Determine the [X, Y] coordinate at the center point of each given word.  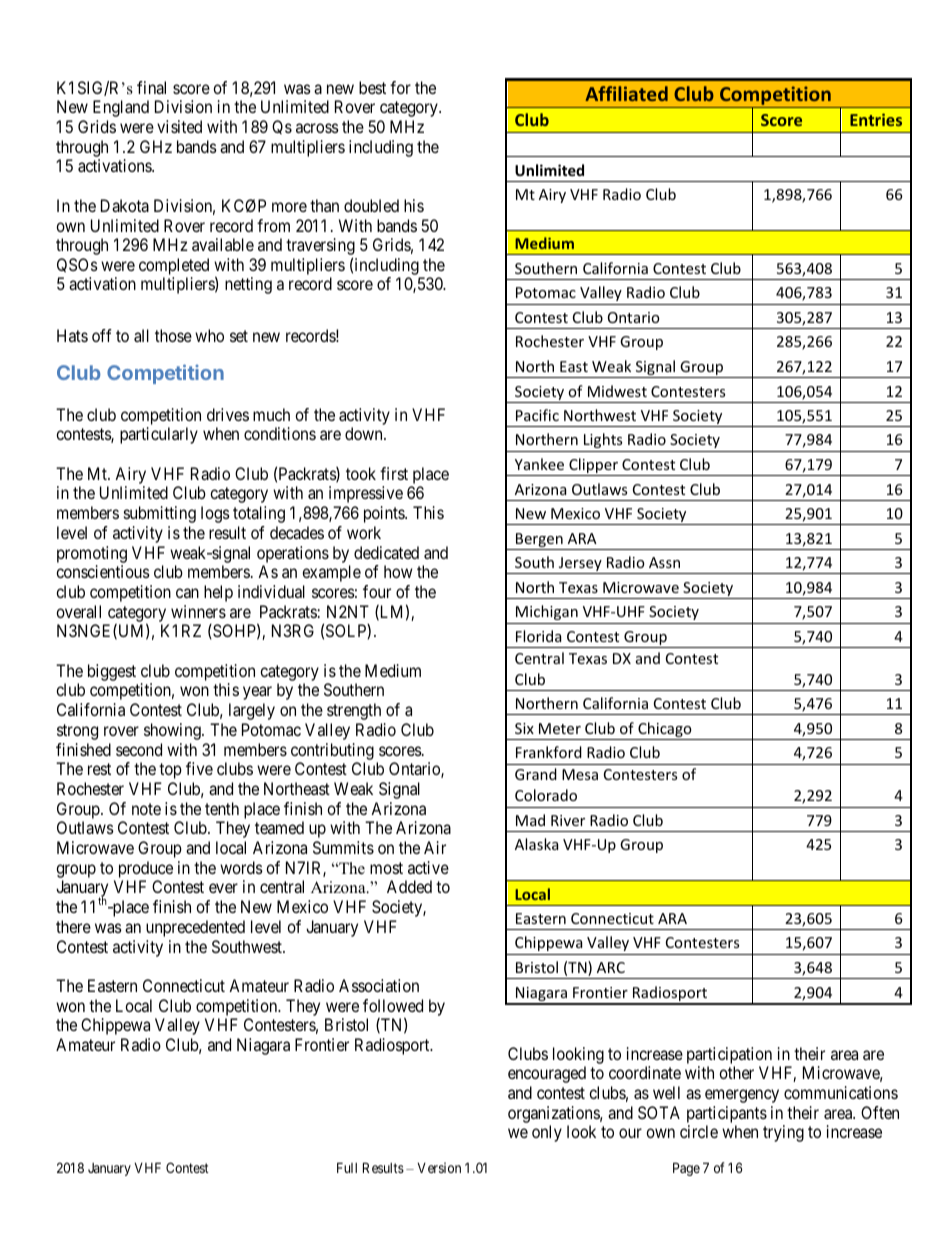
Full [347, 1167]
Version [439, 1167]
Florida [538, 636]
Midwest [617, 391]
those [173, 335]
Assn [664, 562]
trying [783, 1133]
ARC [611, 967]
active [428, 867]
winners [198, 611]
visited [179, 126]
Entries [876, 119]
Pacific [537, 415]
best [372, 87]
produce [146, 869]
